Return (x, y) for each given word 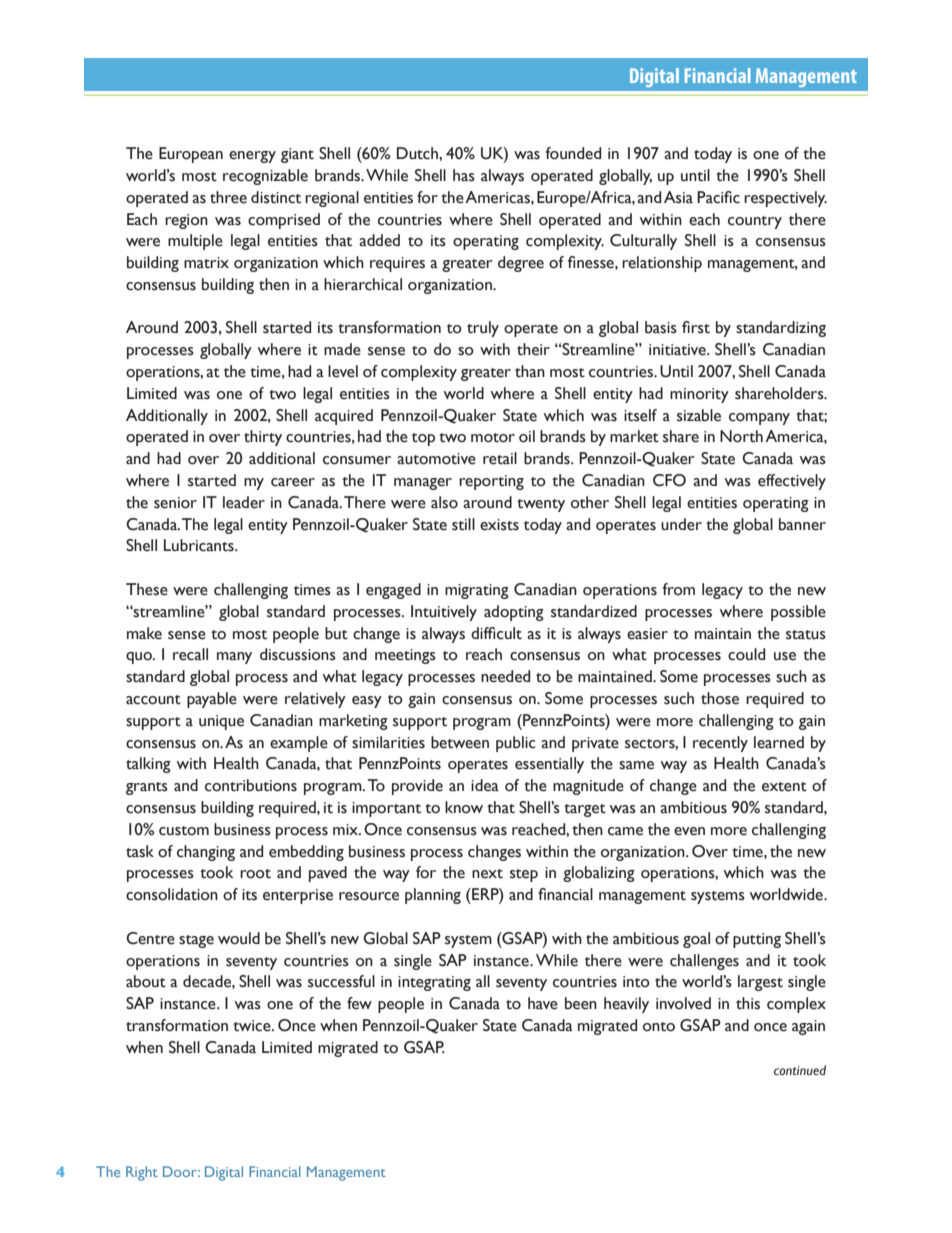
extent (784, 787)
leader (244, 502)
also (444, 502)
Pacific (718, 197)
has (464, 175)
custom (184, 831)
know (464, 807)
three (228, 197)
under (681, 524)
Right (142, 1173)
